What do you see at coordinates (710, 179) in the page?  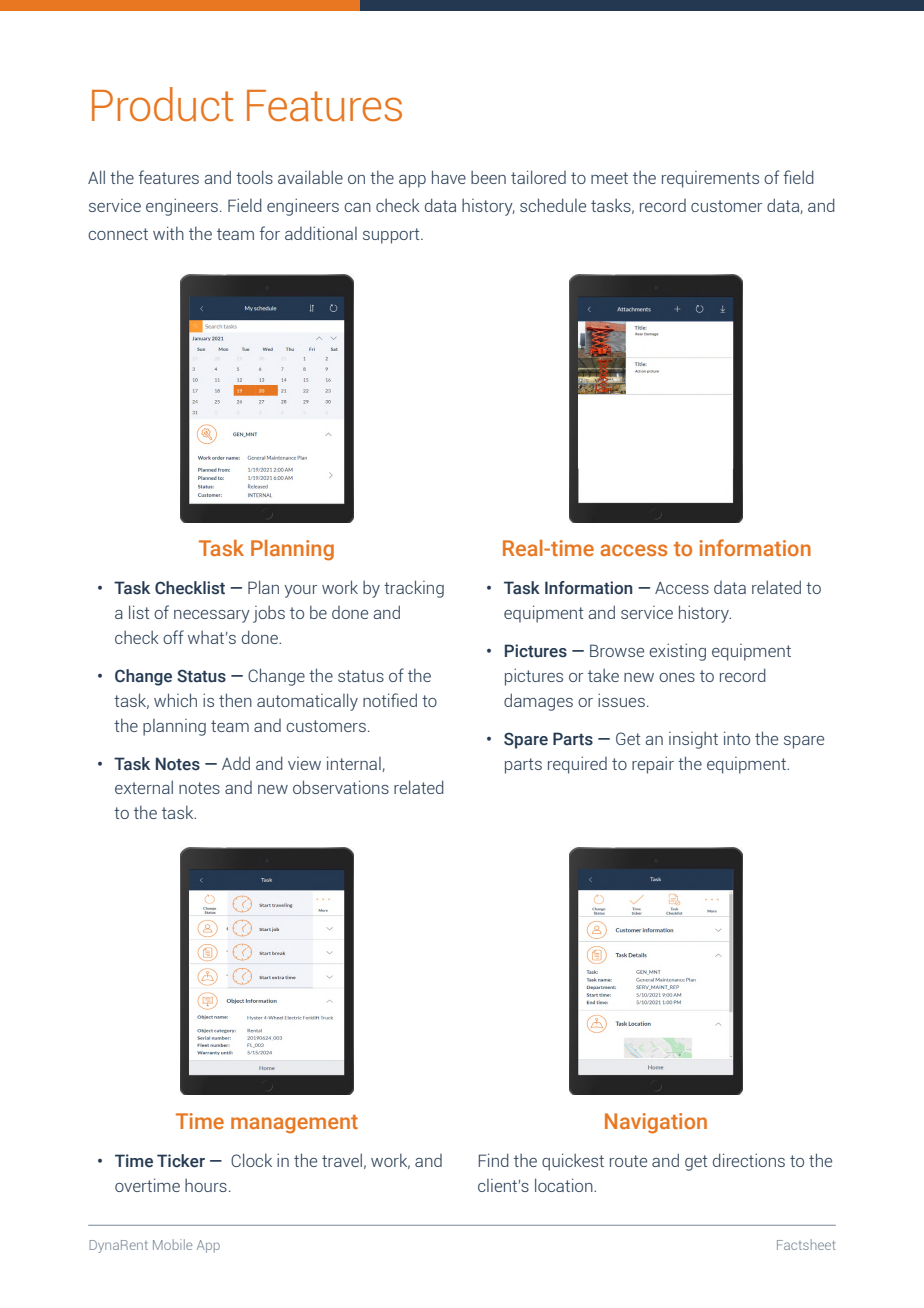 I see `requirements` at bounding box center [710, 179].
